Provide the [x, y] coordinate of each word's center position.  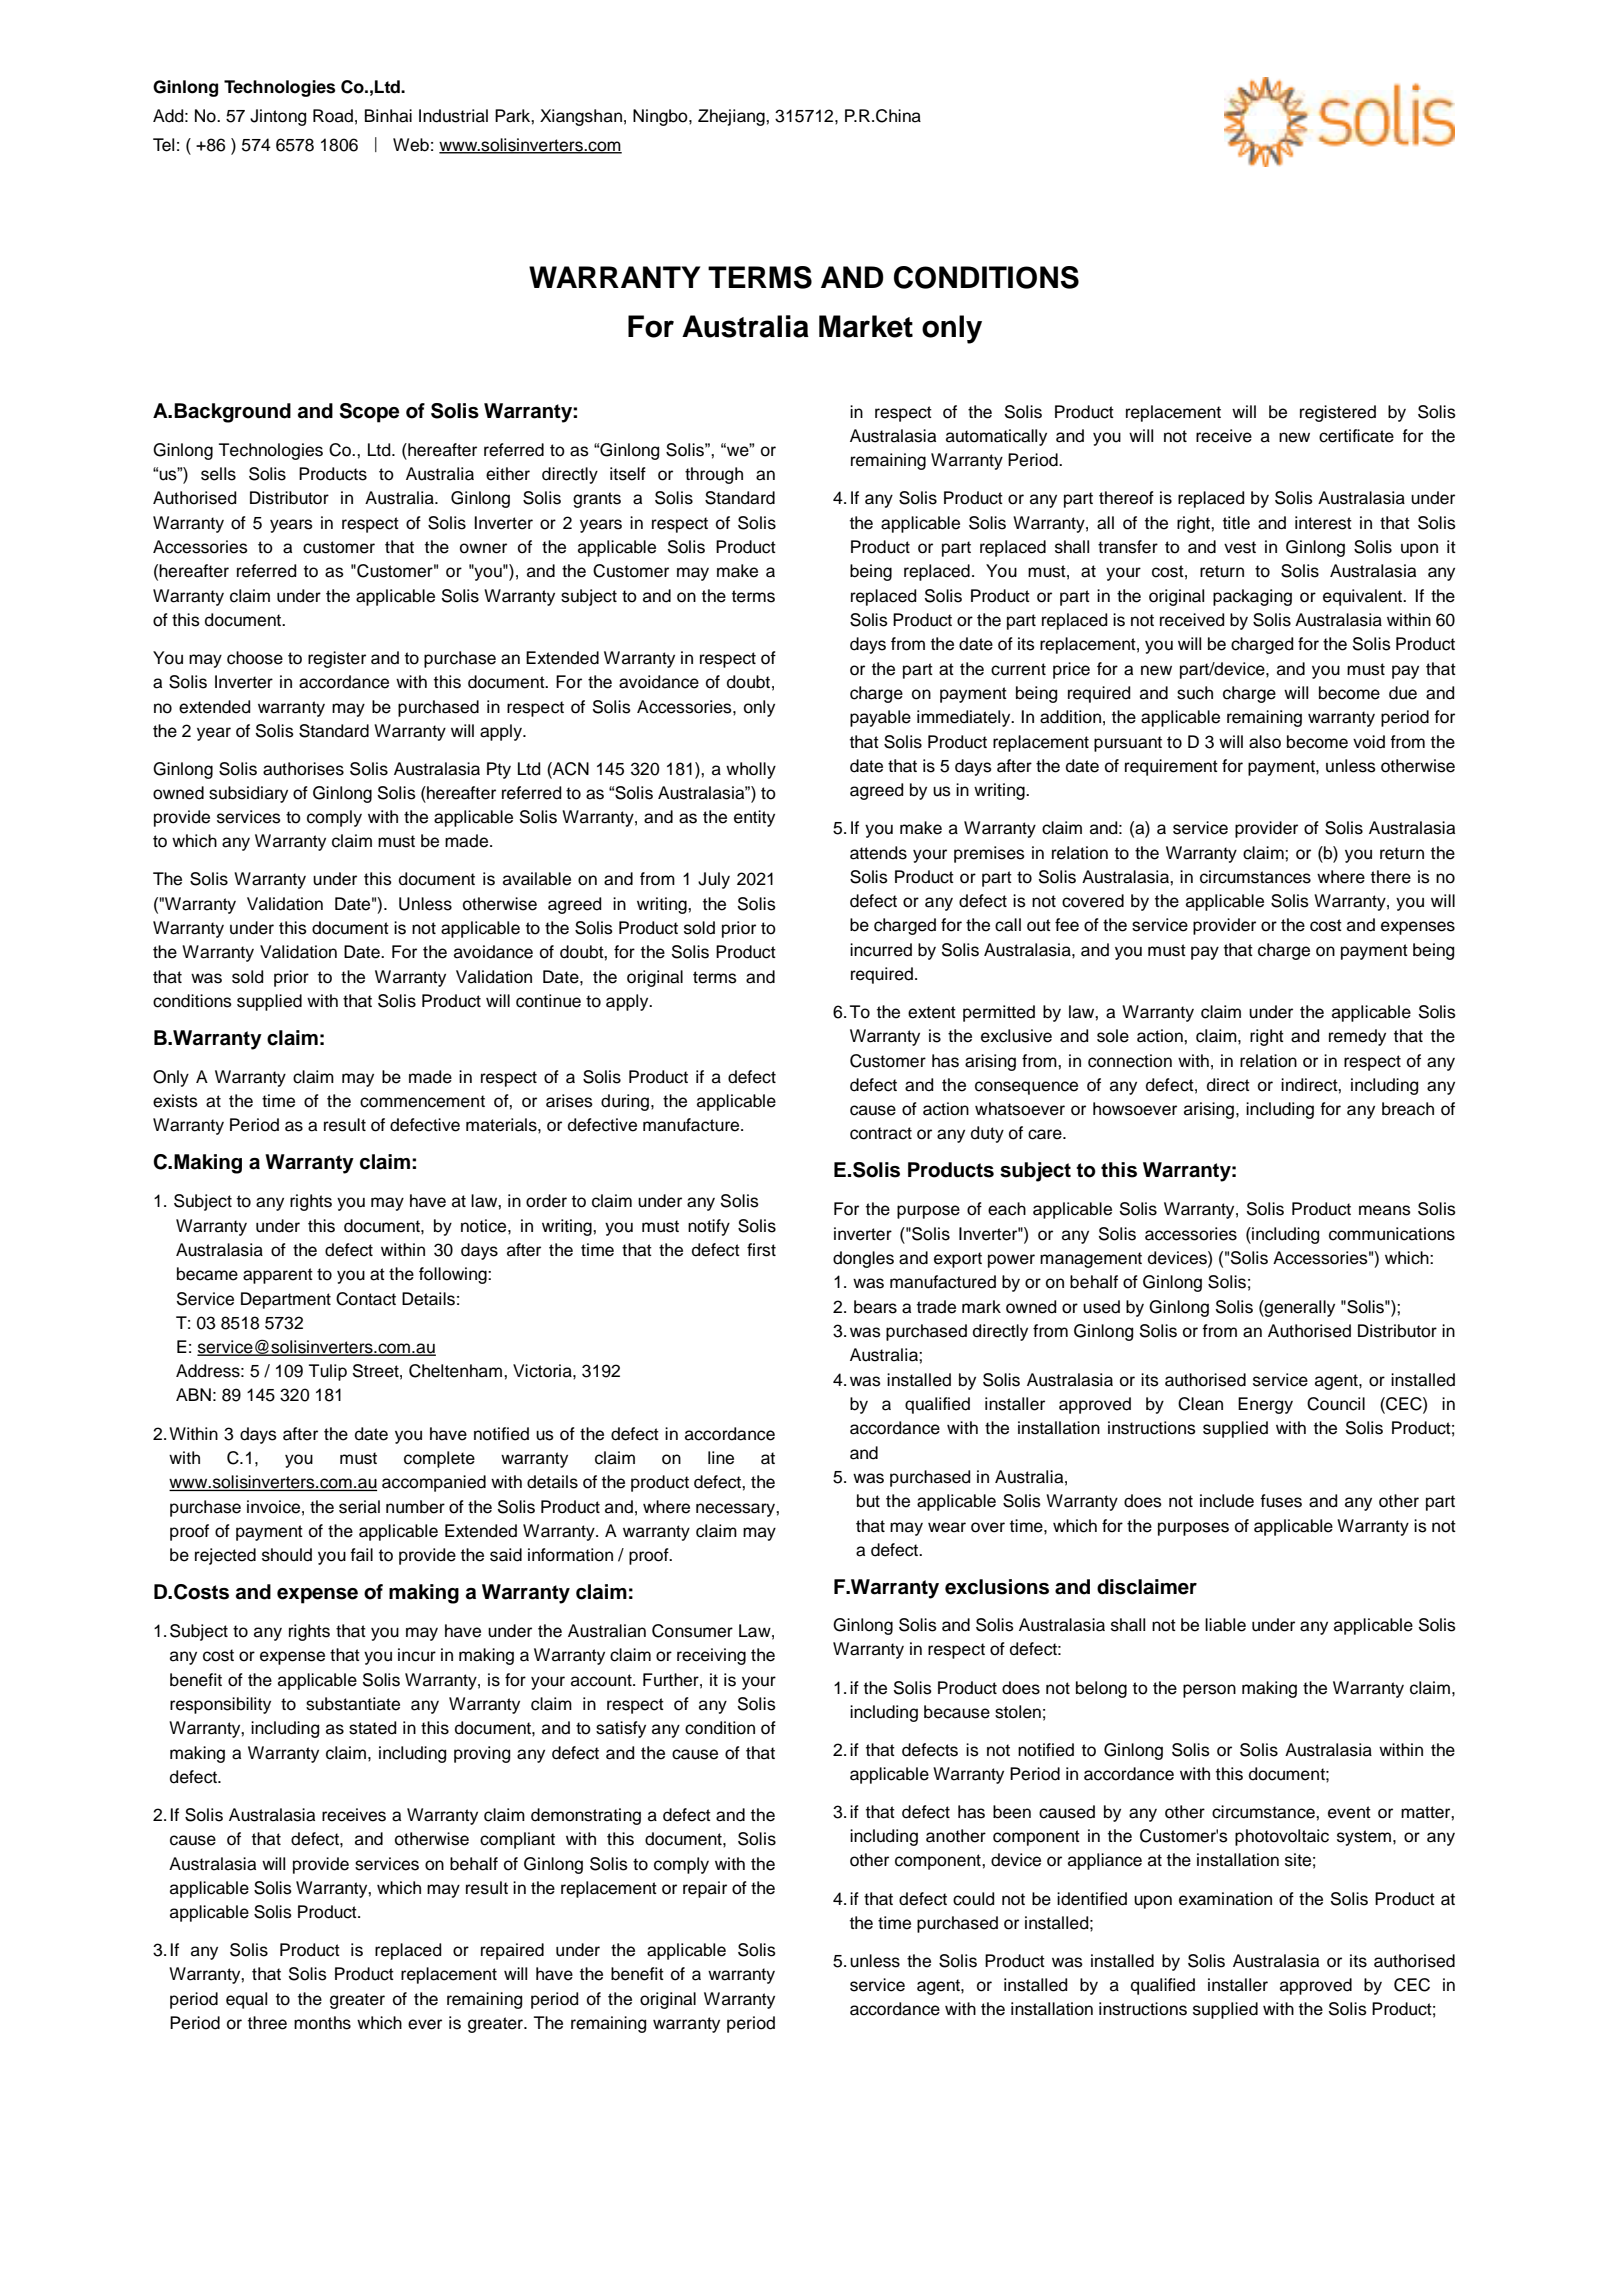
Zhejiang [732, 117]
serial [359, 1507]
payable [880, 718]
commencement [422, 1101]
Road [333, 116]
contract [881, 1133]
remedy [1357, 1037]
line [721, 1458]
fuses [1281, 1501]
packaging [1252, 597]
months [322, 2023]
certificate [1356, 436]
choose [255, 658]
